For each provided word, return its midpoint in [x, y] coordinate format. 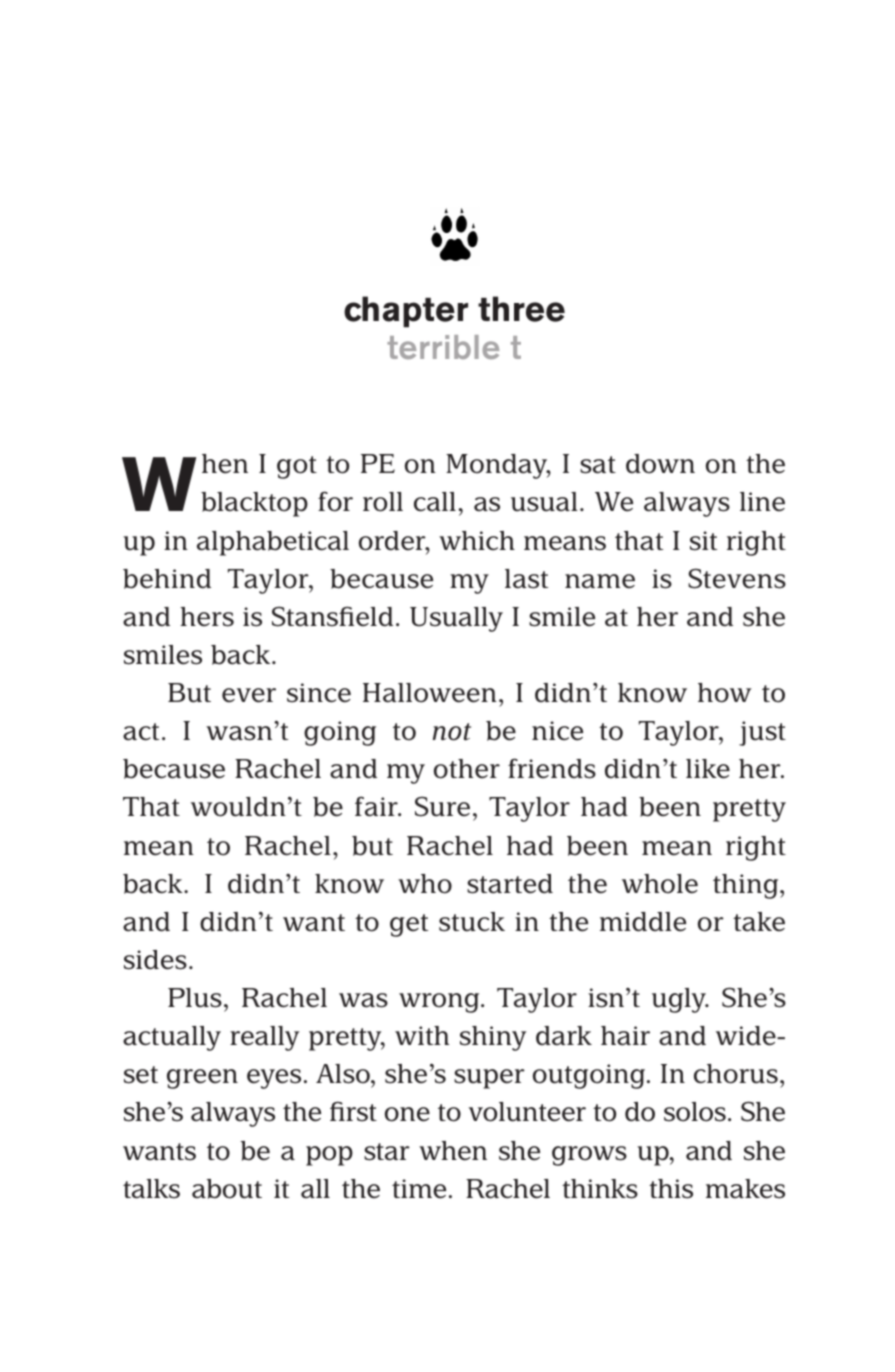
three [521, 309]
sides [155, 960]
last [526, 579]
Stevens [737, 578]
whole [660, 884]
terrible [443, 347]
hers [207, 617]
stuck [472, 922]
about [227, 1189]
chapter [406, 312]
